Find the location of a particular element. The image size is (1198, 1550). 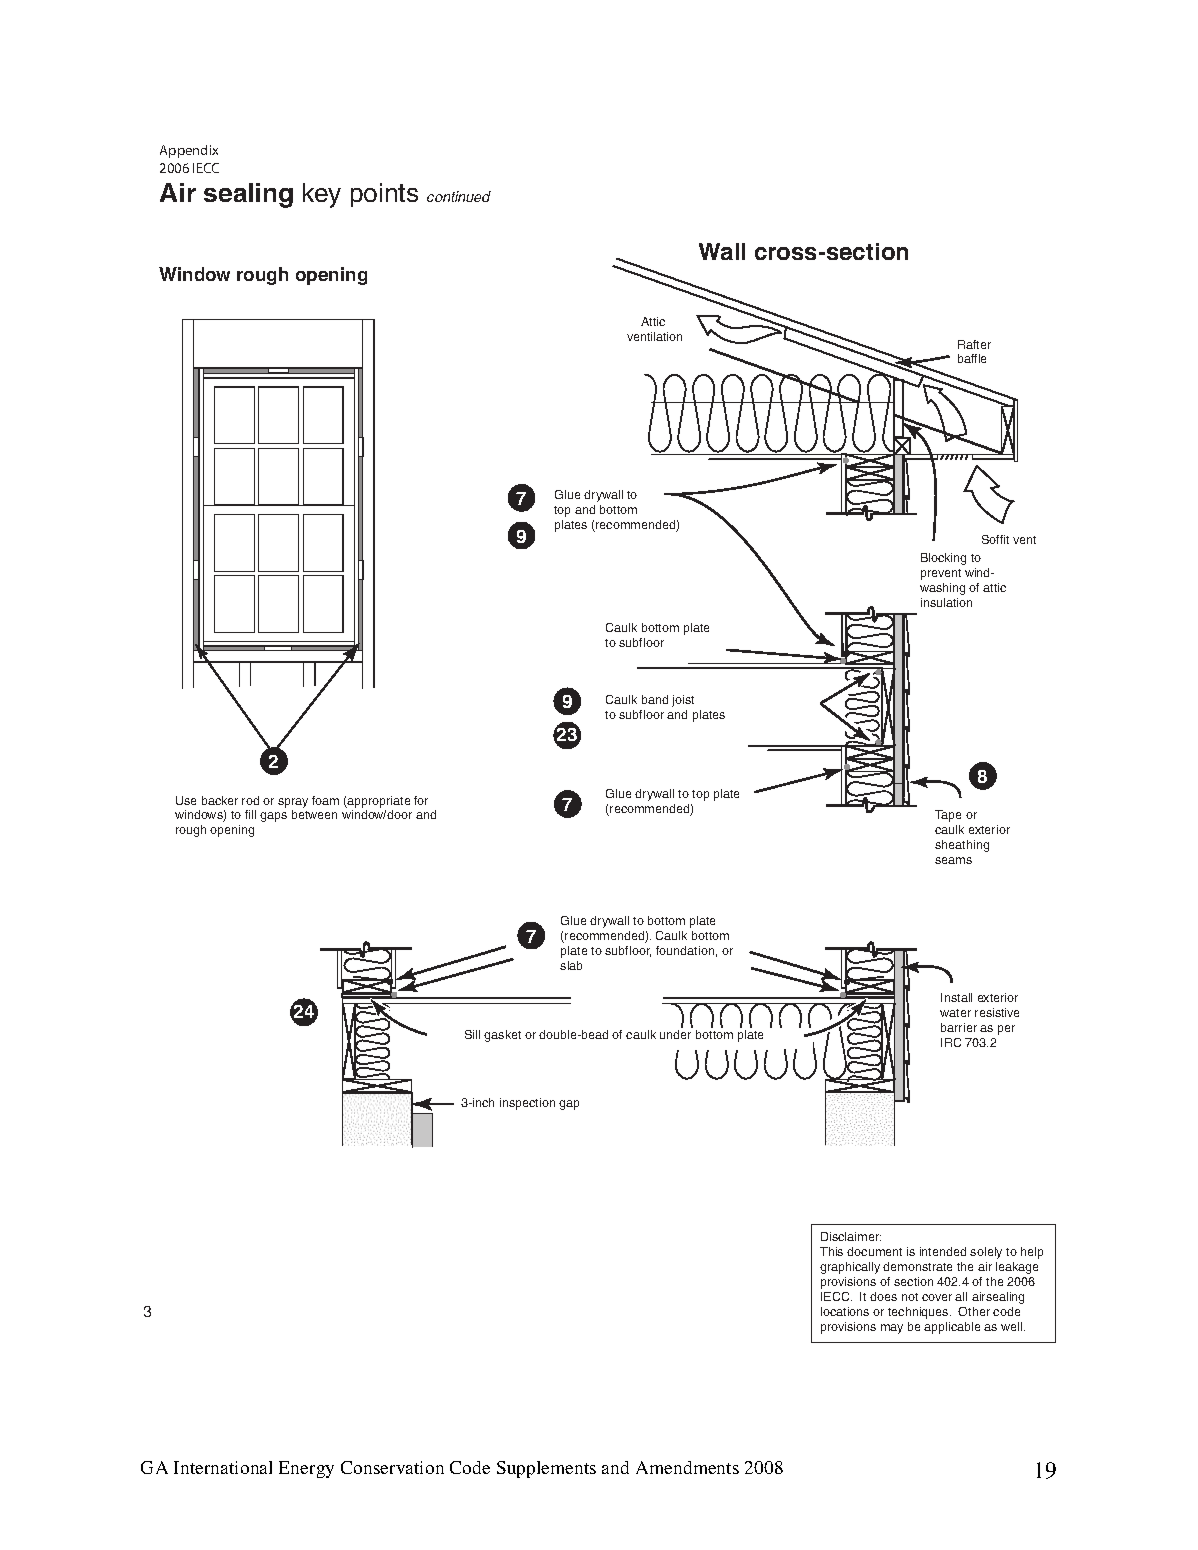

inspection is located at coordinates (527, 1104).
